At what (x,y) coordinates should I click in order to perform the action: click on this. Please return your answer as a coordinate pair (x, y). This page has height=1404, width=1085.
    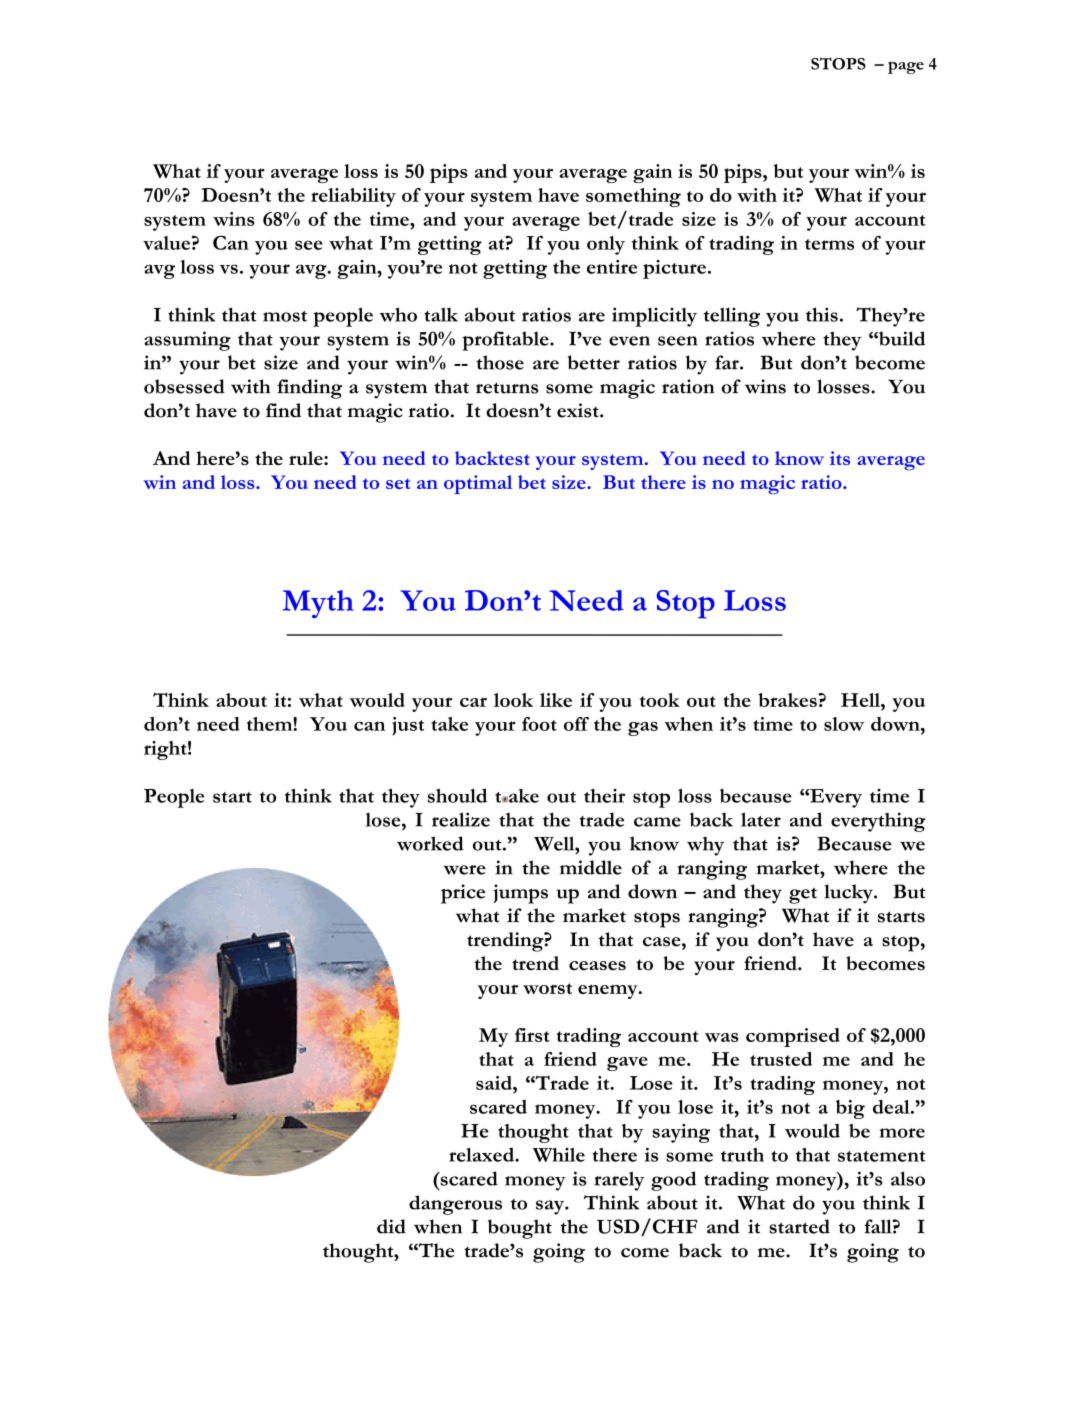
    Looking at the image, I should click on (822, 314).
